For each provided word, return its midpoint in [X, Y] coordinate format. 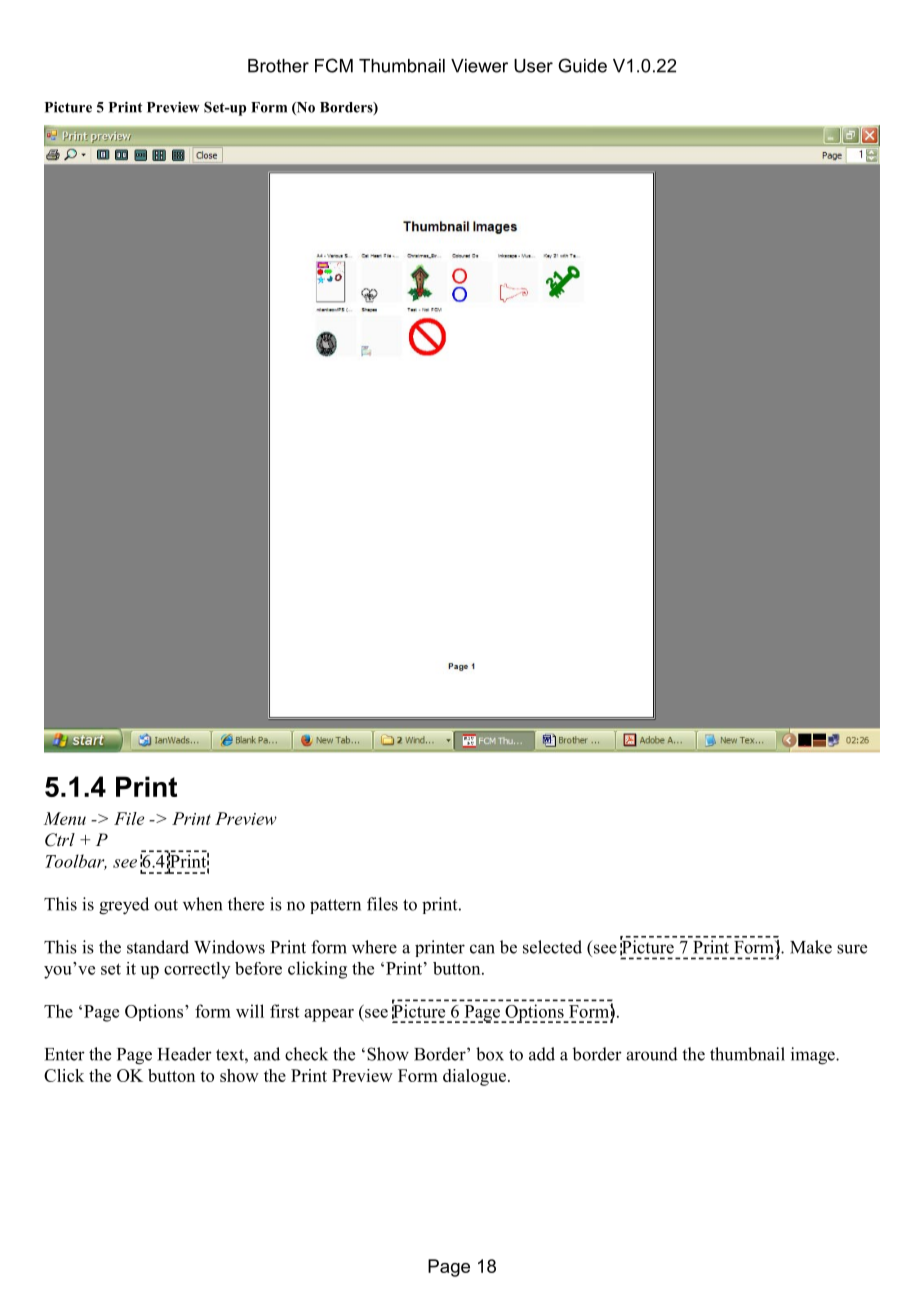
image [814, 1056]
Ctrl [60, 840]
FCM [334, 65]
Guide [582, 65]
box [490, 1054]
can [482, 949]
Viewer [479, 66]
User [533, 66]
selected [552, 947]
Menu [64, 818]
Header [185, 1054]
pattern [335, 906]
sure [852, 949]
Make [811, 947]
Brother [278, 66]
